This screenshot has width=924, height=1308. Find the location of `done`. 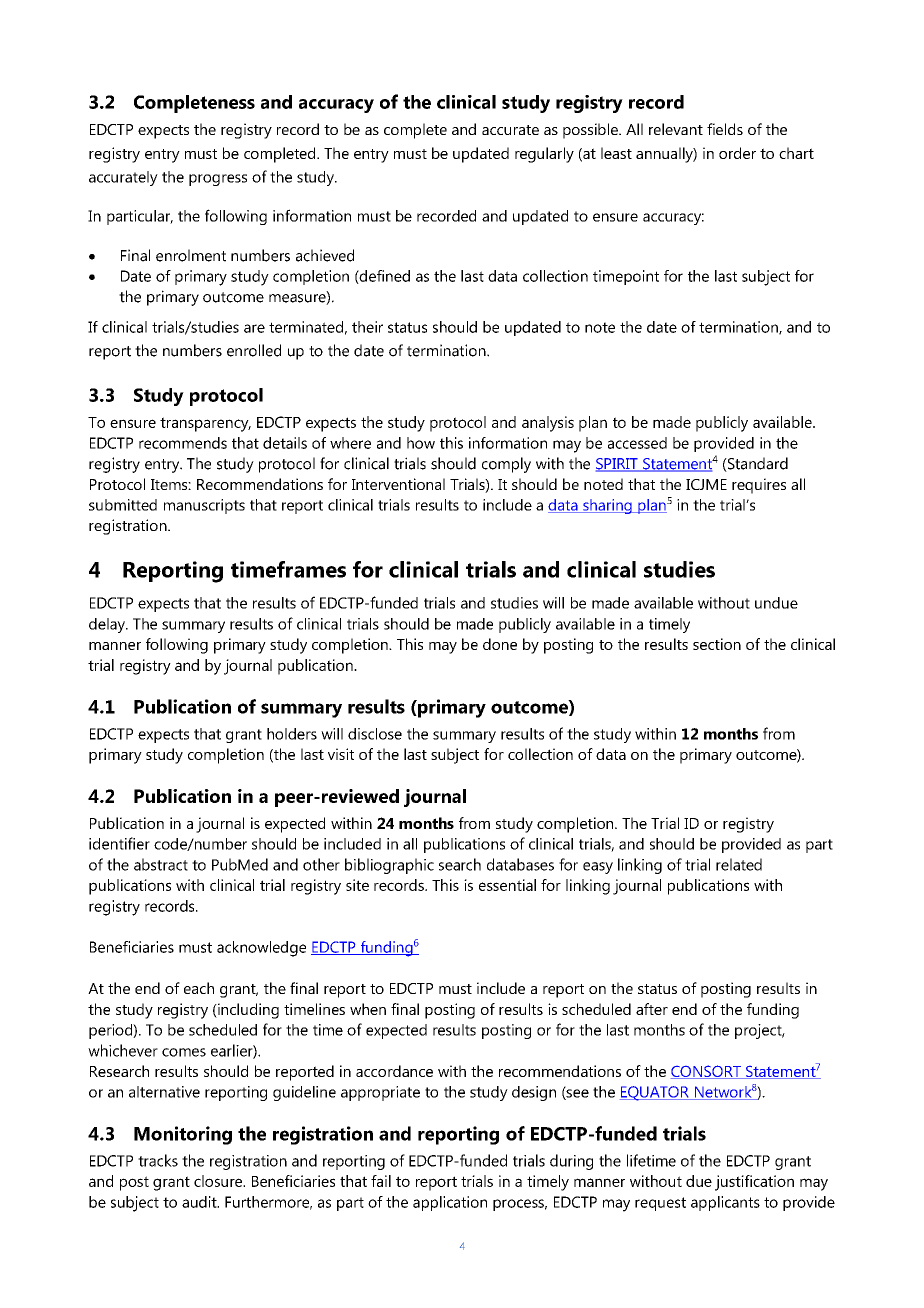

done is located at coordinates (500, 644).
